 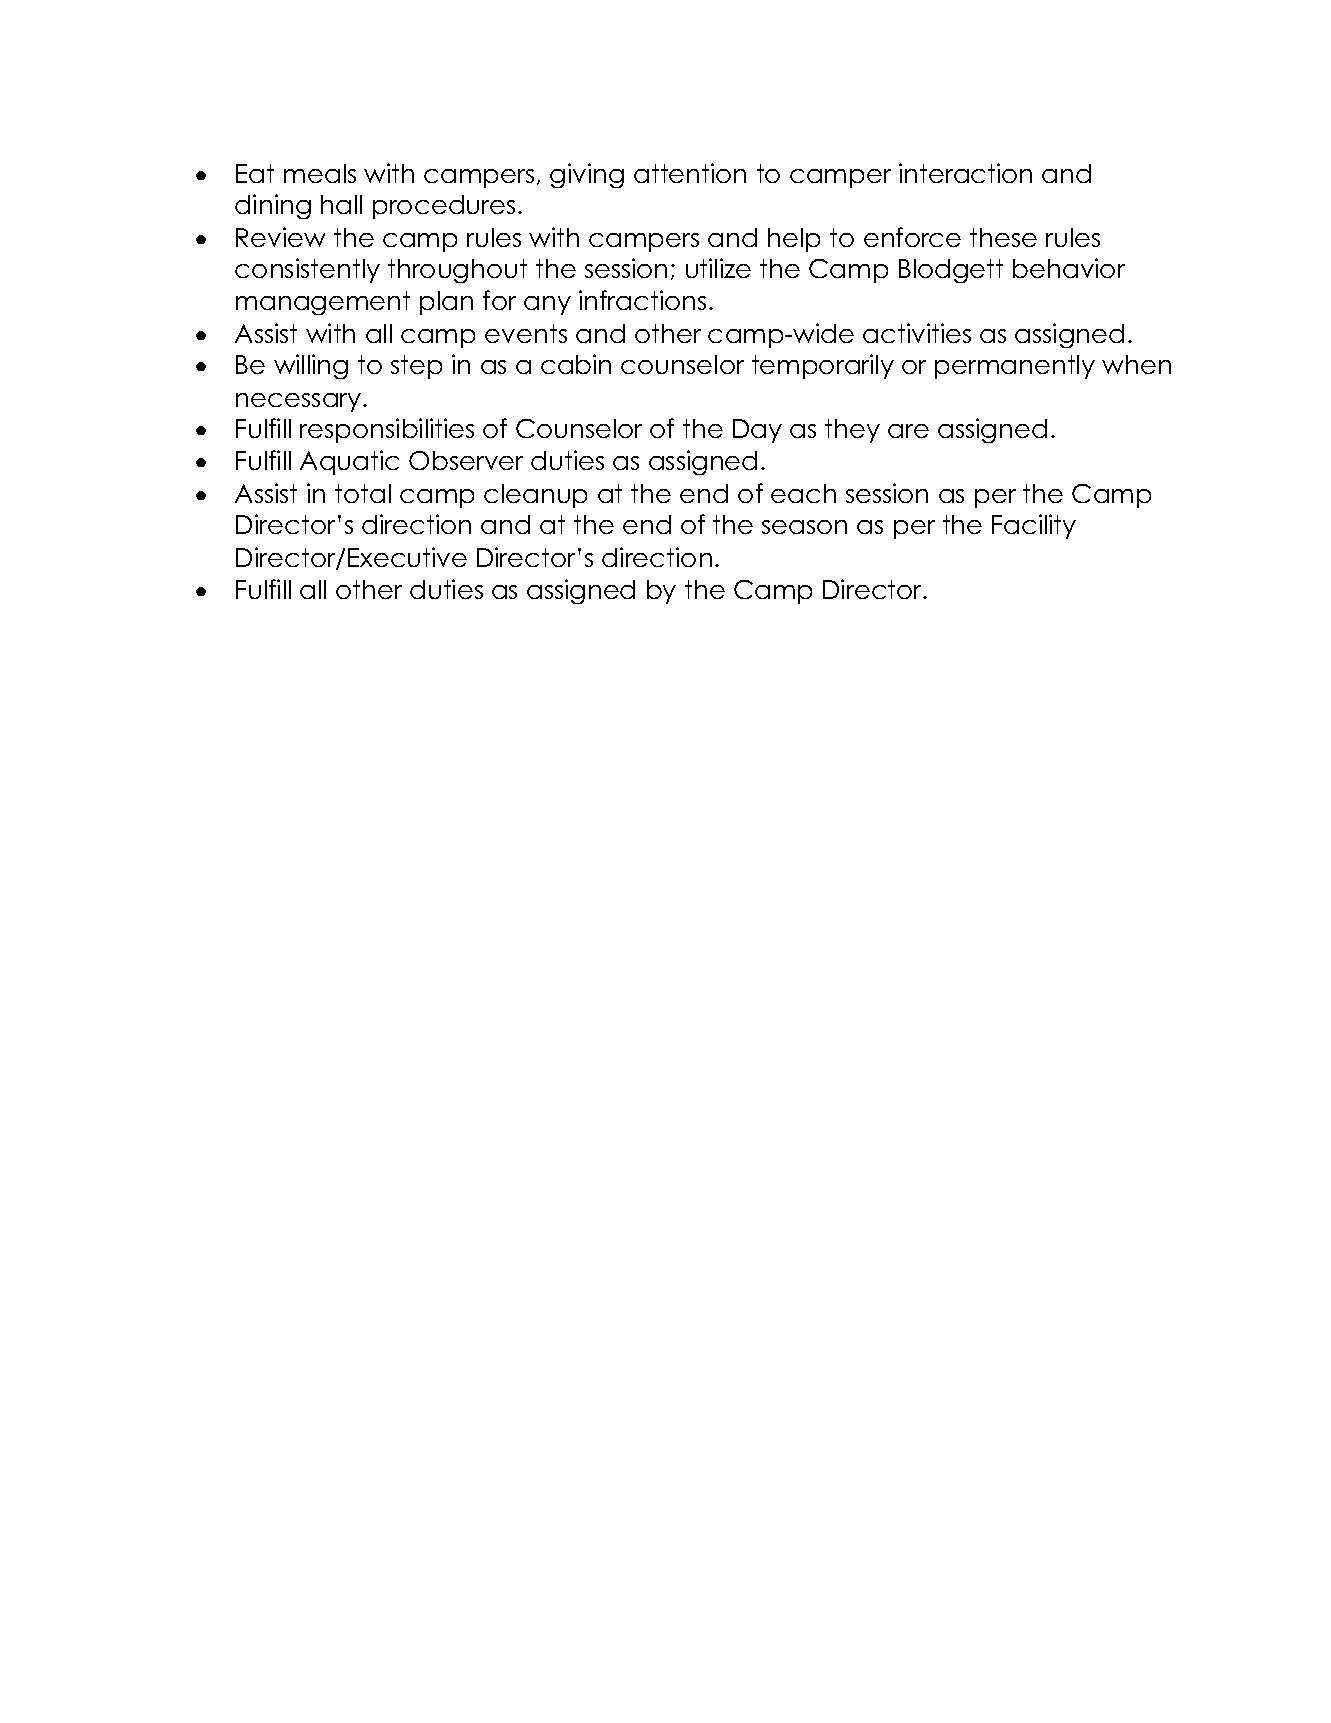 I want to click on meals, so click(x=320, y=173).
